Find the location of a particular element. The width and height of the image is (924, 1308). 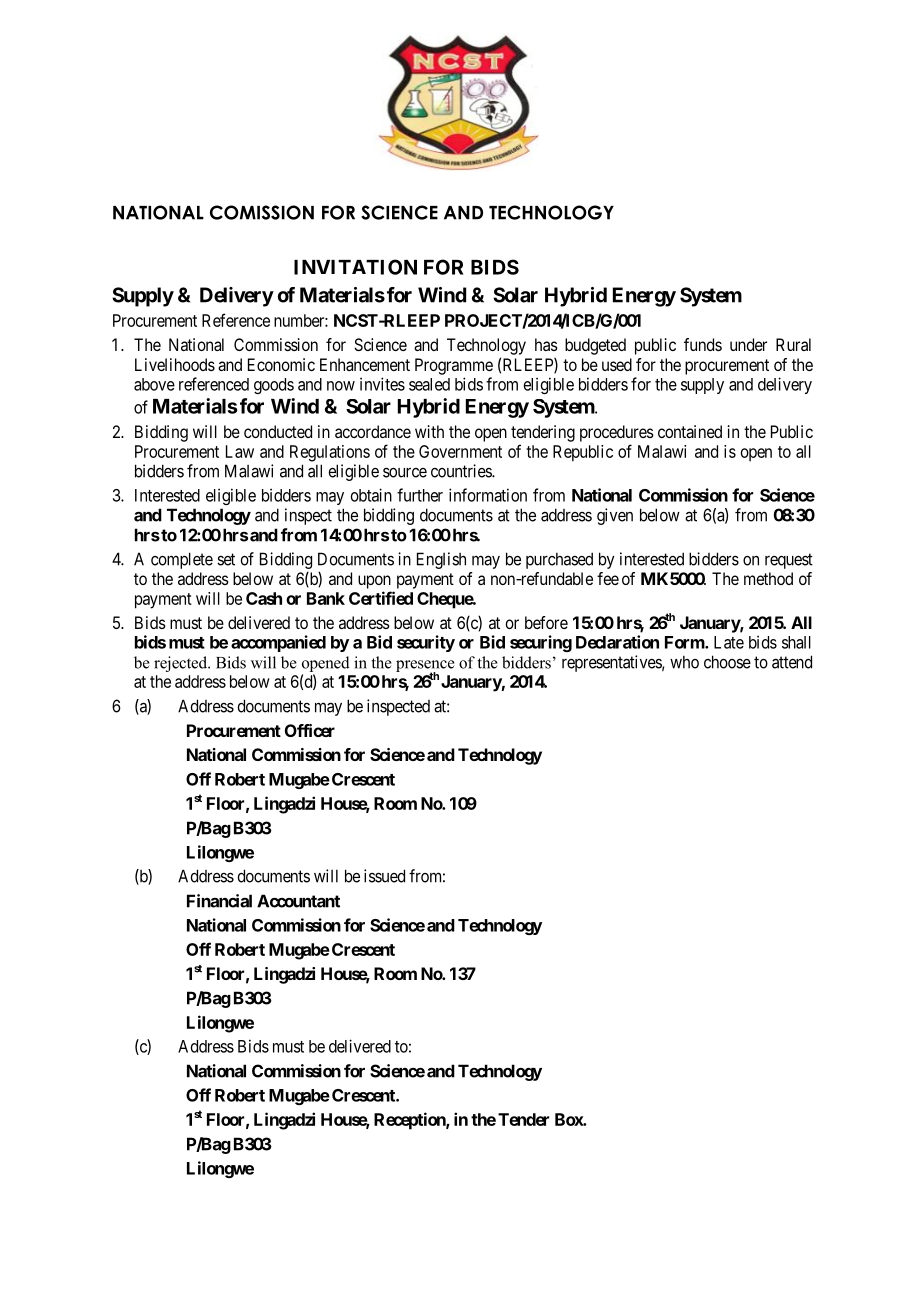

INVITATION is located at coordinates (355, 267).
